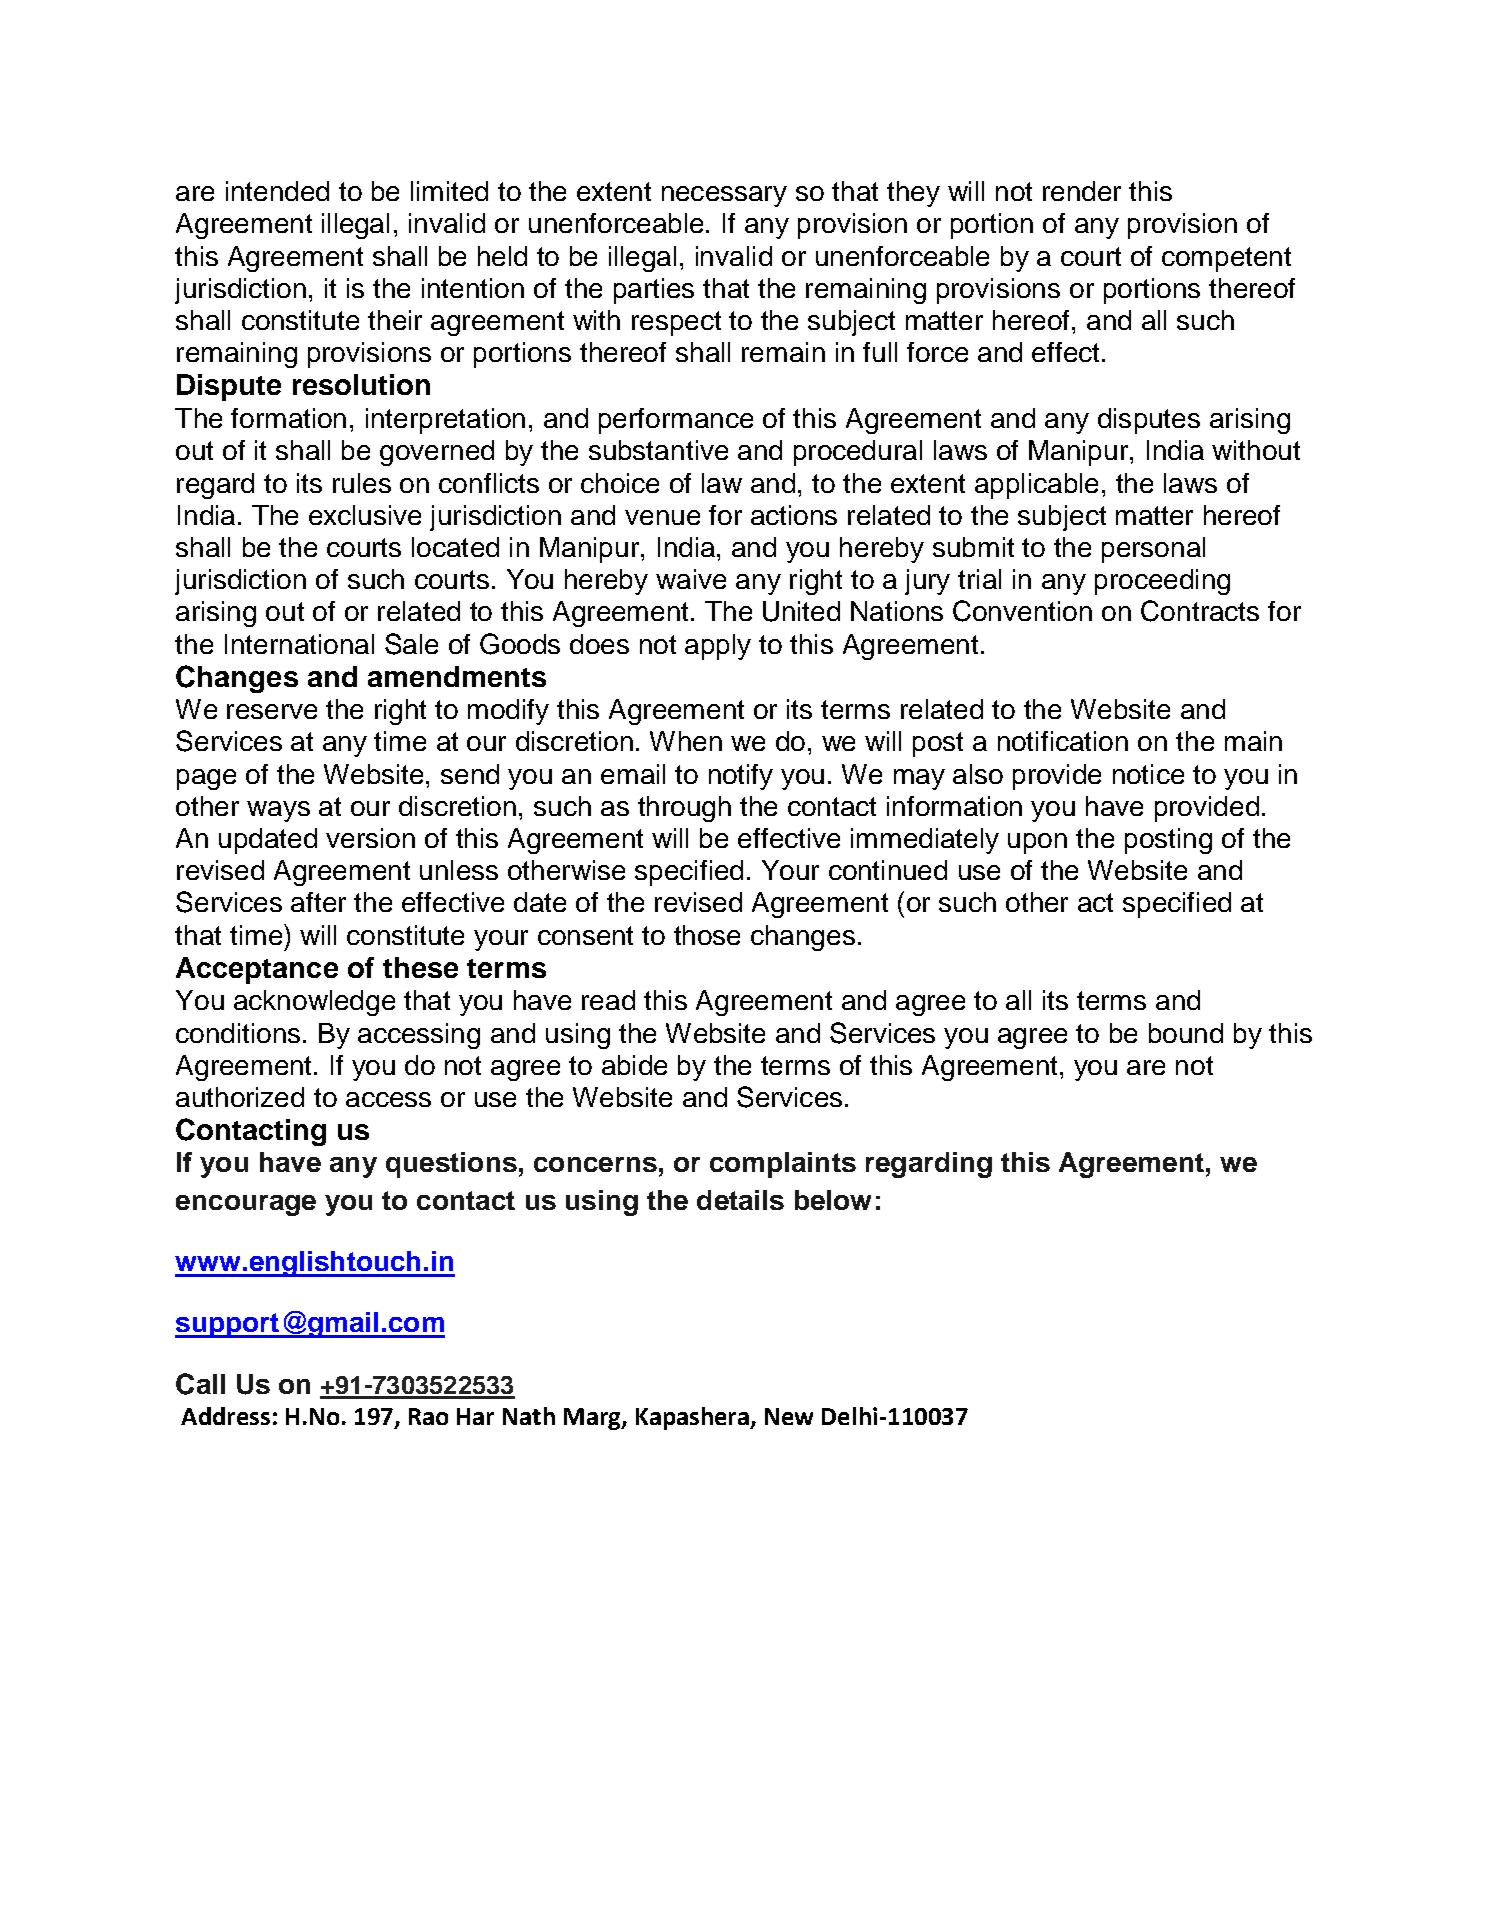  I want to click on intended, so click(277, 191).
